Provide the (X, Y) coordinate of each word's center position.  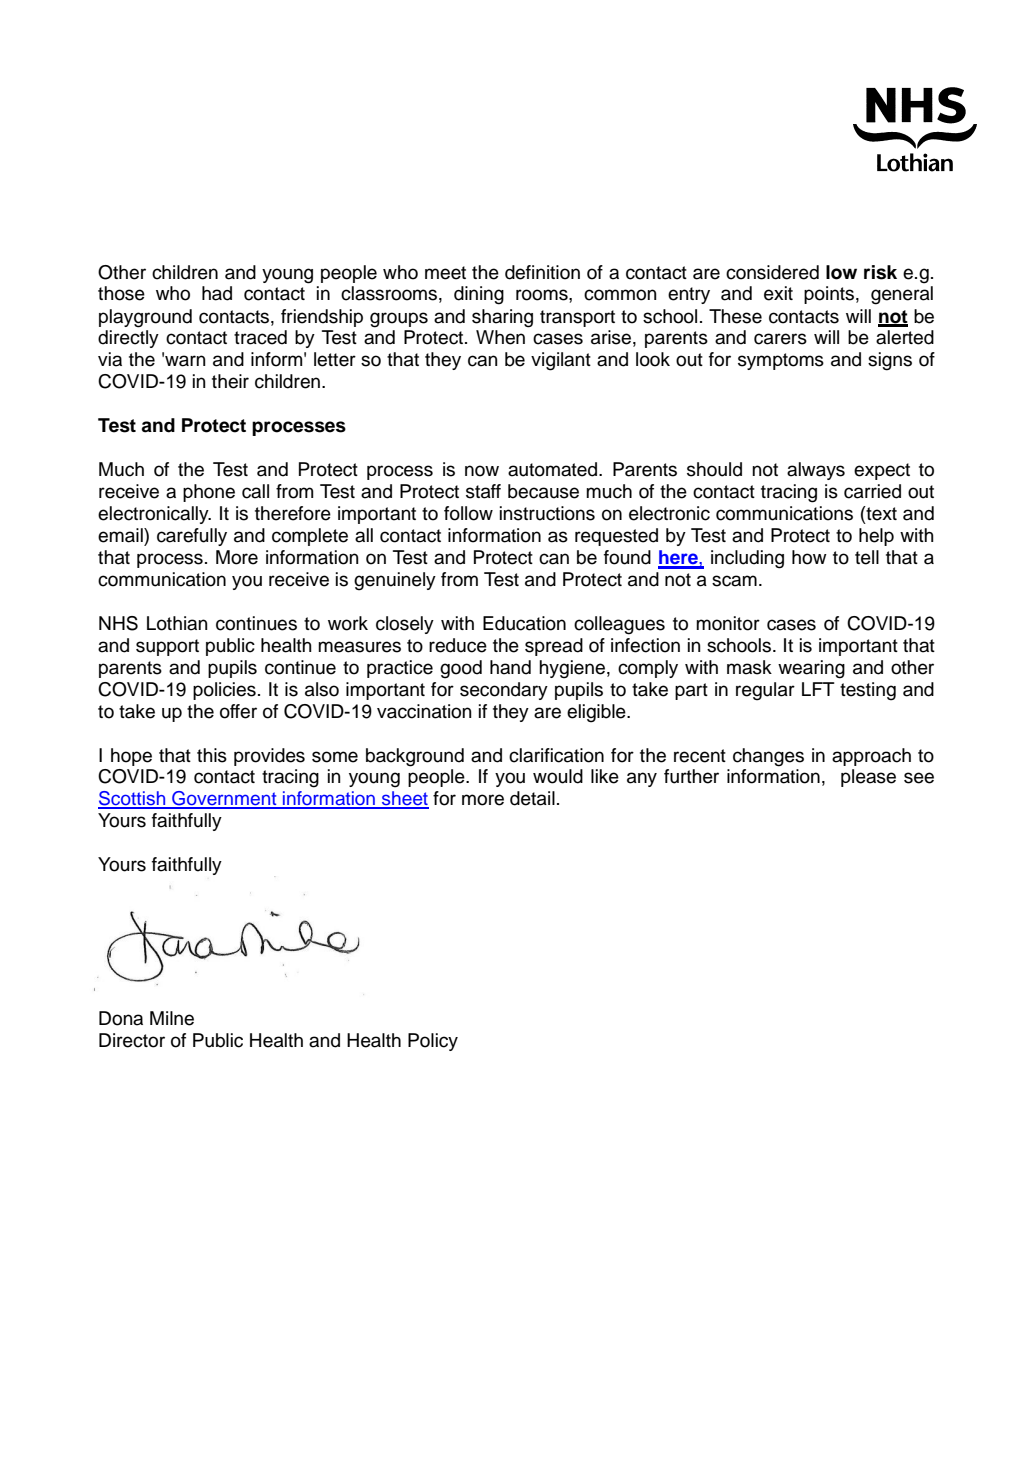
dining (479, 295)
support (167, 647)
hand (510, 667)
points (829, 295)
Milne (172, 1018)
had (217, 293)
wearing (811, 669)
